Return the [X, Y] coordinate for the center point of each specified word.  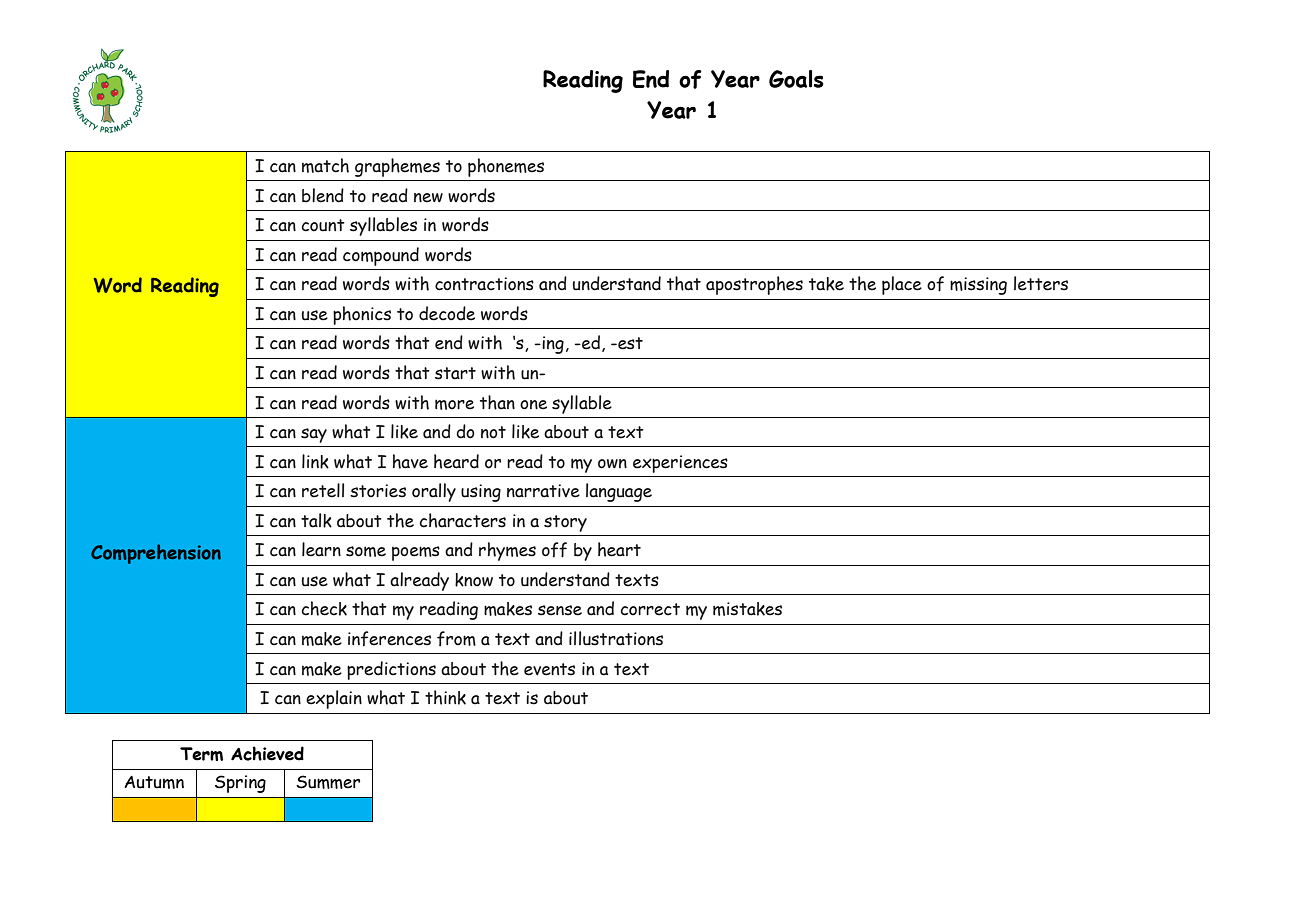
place [902, 285]
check [324, 608]
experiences [680, 464]
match [325, 165]
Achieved [267, 753]
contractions [484, 284]
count [323, 225]
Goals [796, 79]
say [314, 435]
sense [560, 610]
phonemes [506, 167]
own [612, 464]
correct [650, 609]
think [445, 697]
